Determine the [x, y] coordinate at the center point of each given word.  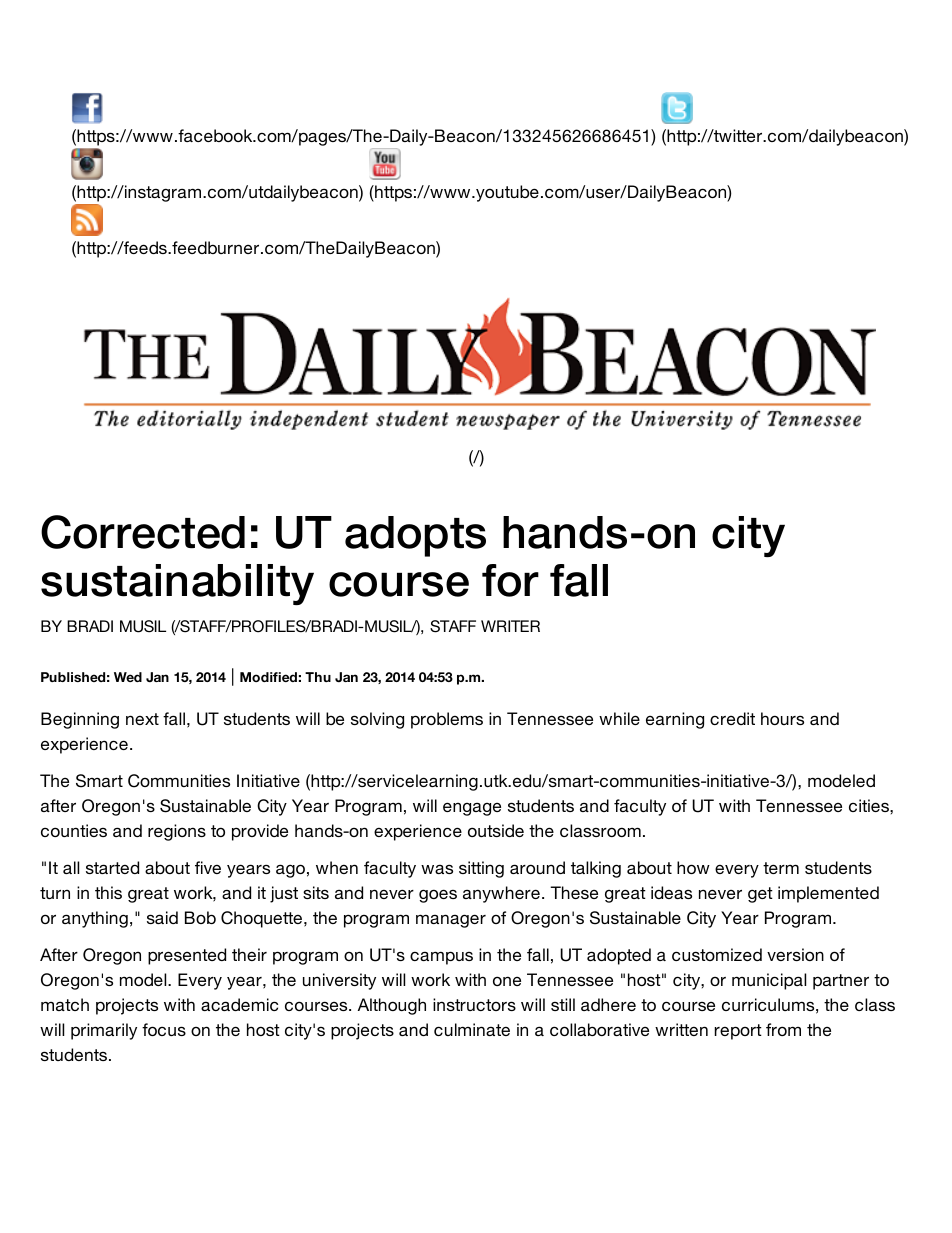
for [510, 580]
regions [177, 832]
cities [870, 805]
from [783, 1029]
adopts [415, 536]
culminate [472, 1029]
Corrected [143, 532]
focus [164, 1029]
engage [472, 809]
